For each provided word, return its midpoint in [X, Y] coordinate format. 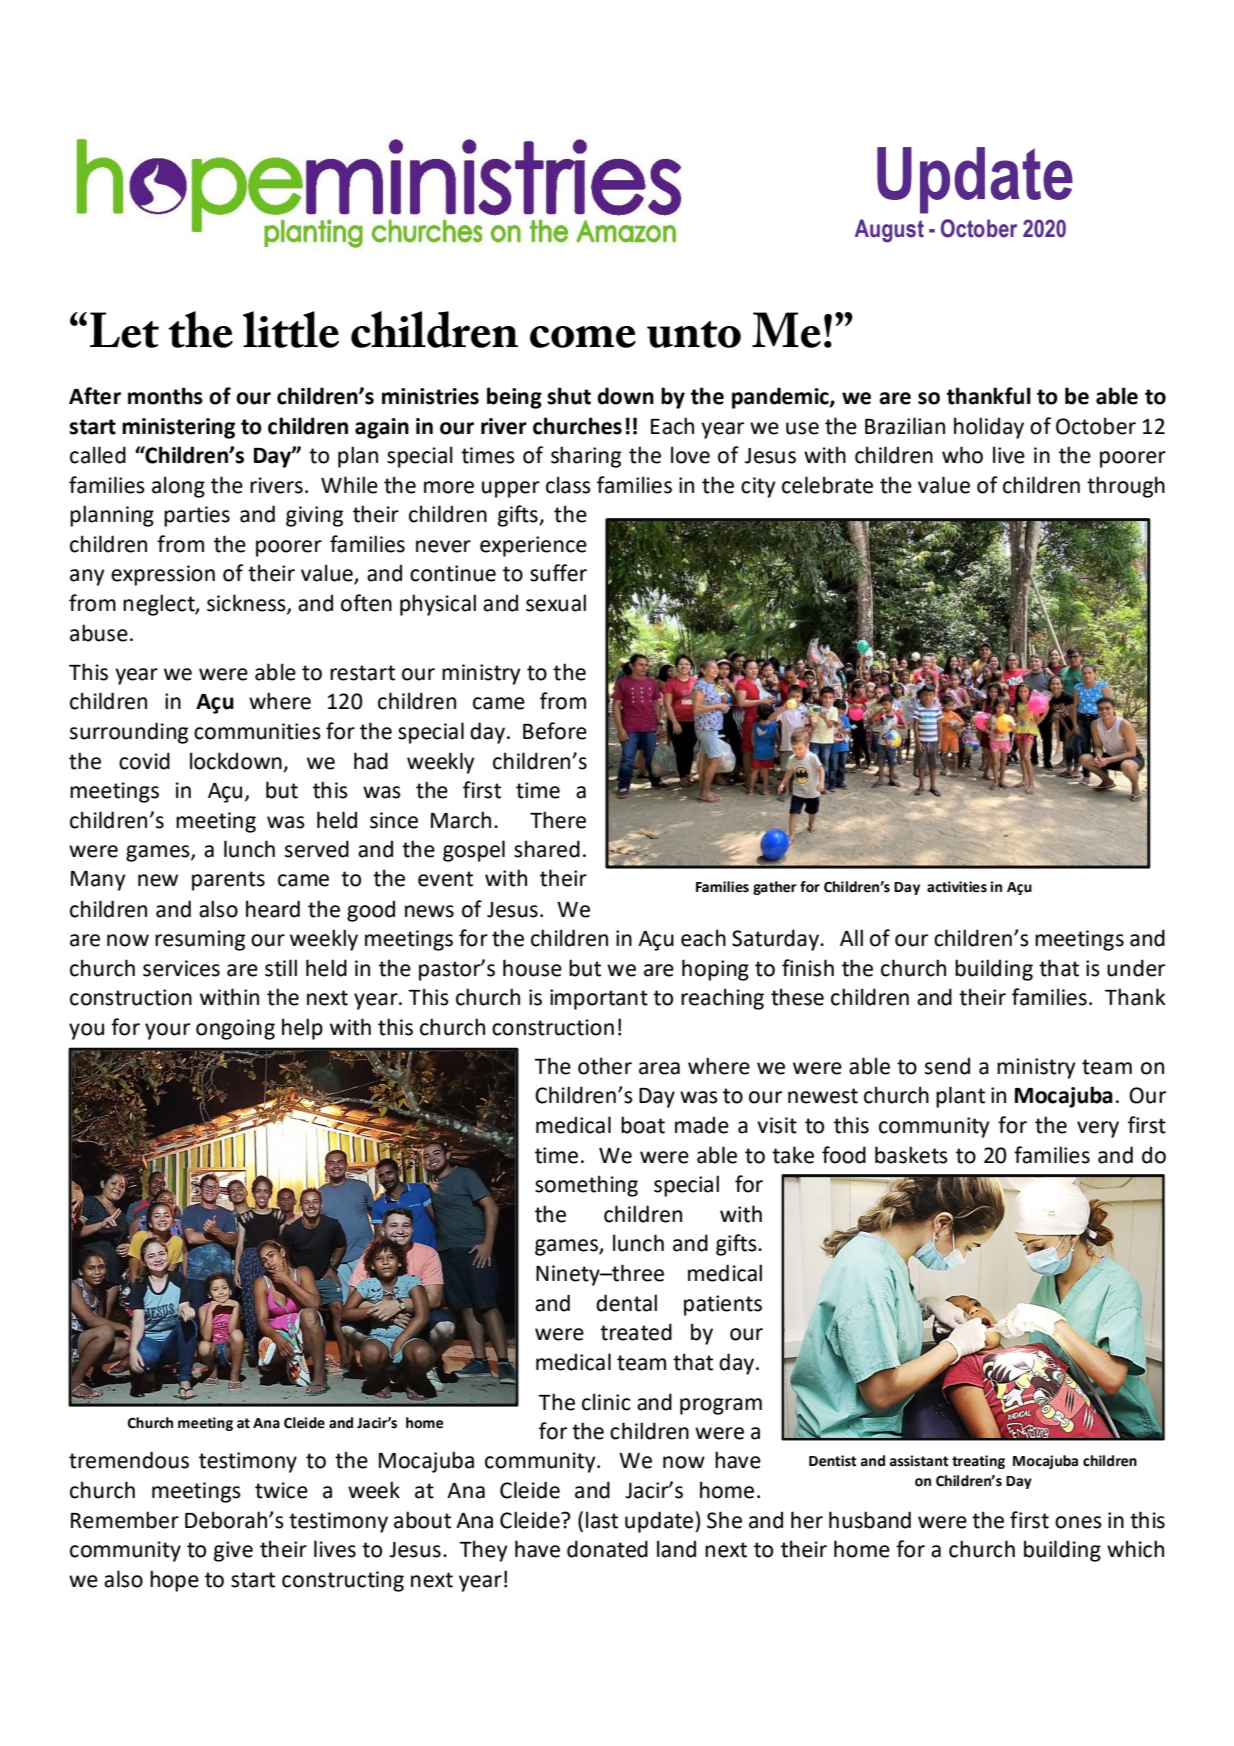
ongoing [235, 1029]
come [583, 337]
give [233, 1551]
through [1126, 487]
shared [547, 849]
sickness [247, 603]
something [586, 1186]
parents [228, 881]
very [1098, 1129]
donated [607, 1549]
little [291, 329]
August [889, 231]
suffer [558, 573]
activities [957, 887]
